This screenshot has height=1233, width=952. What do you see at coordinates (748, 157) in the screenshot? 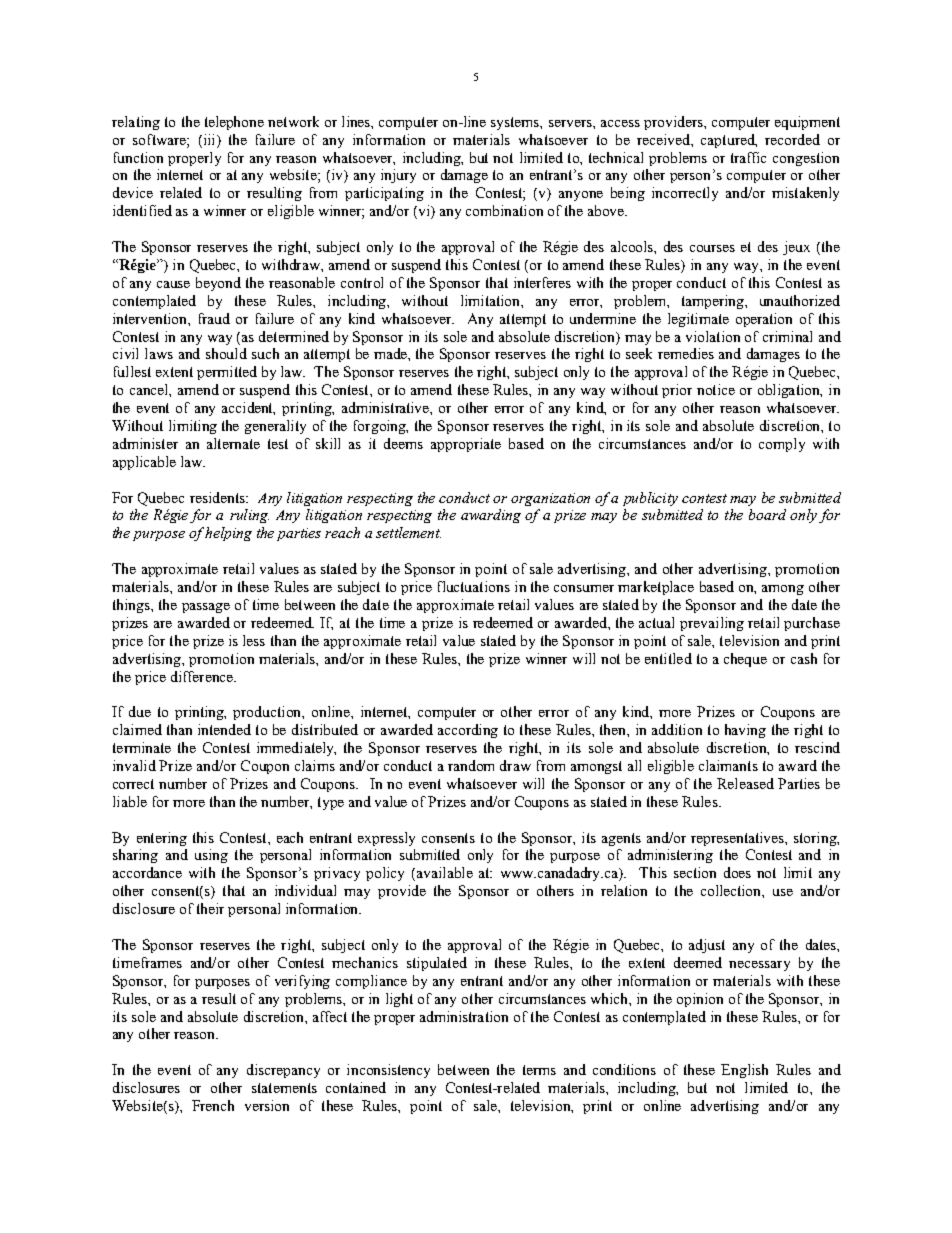
I see `traffic` at bounding box center [748, 157].
